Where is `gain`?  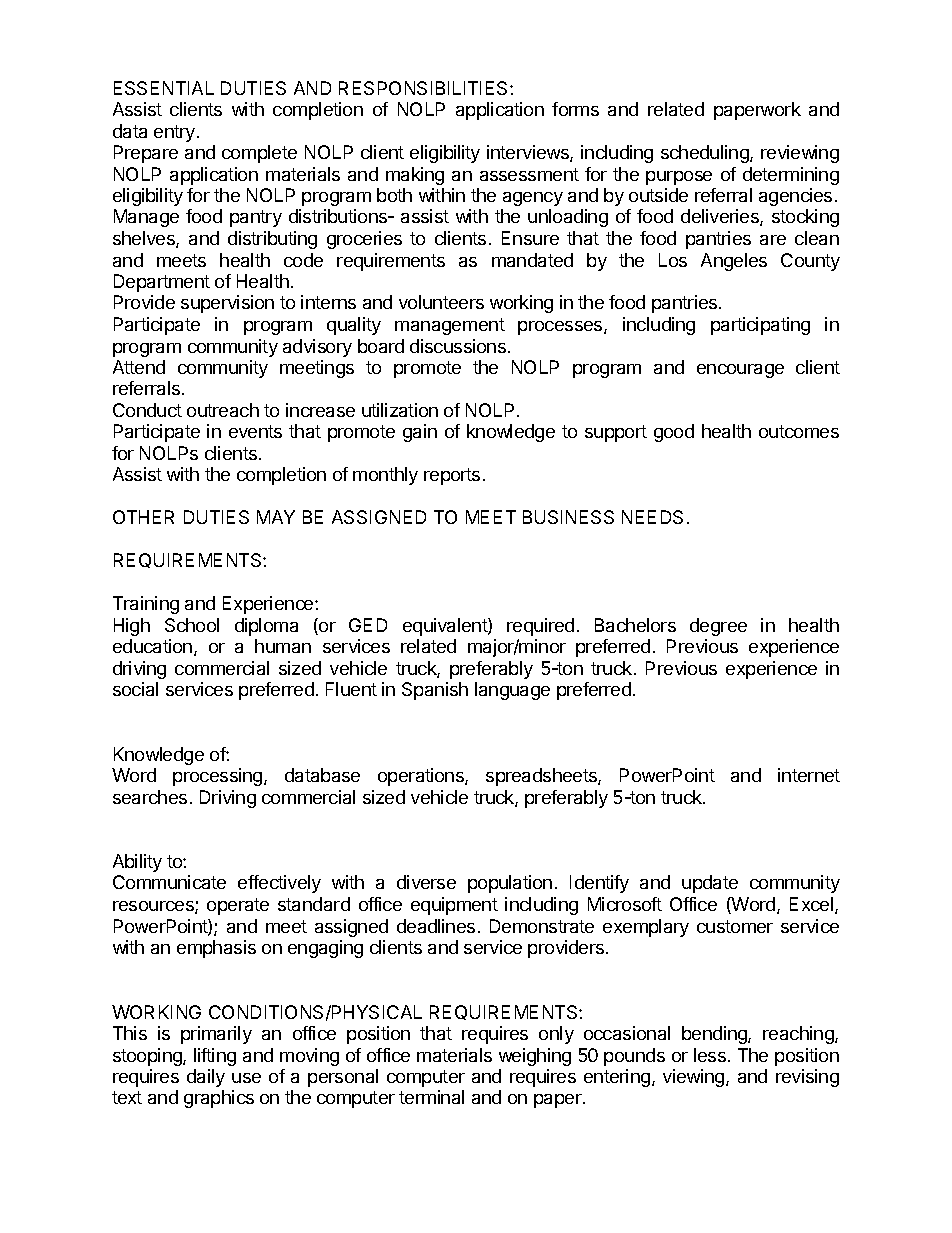 gain is located at coordinates (420, 433).
